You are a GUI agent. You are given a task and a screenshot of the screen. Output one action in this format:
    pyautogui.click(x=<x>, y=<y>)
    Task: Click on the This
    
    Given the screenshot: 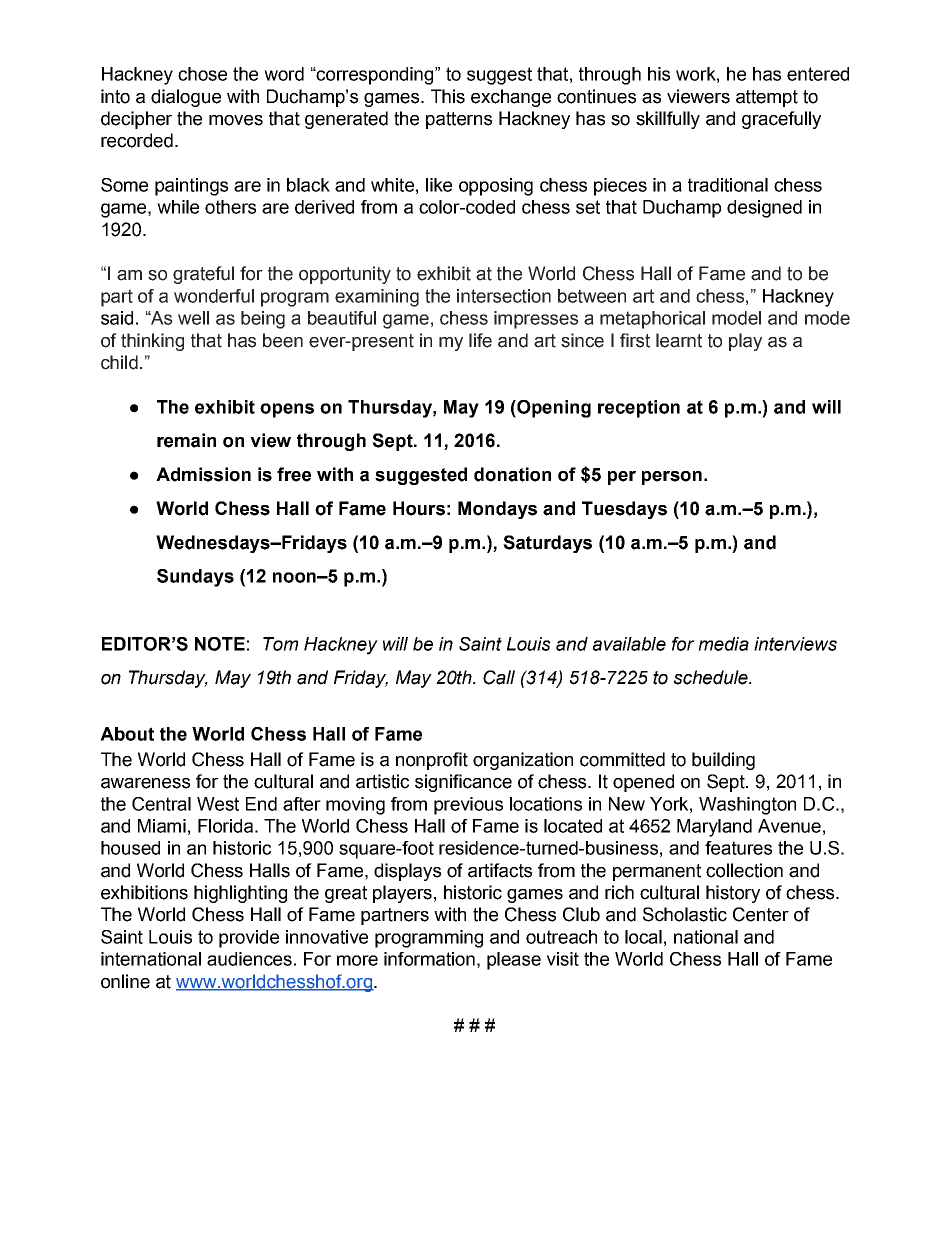 What is the action you would take?
    pyautogui.click(x=448, y=96)
